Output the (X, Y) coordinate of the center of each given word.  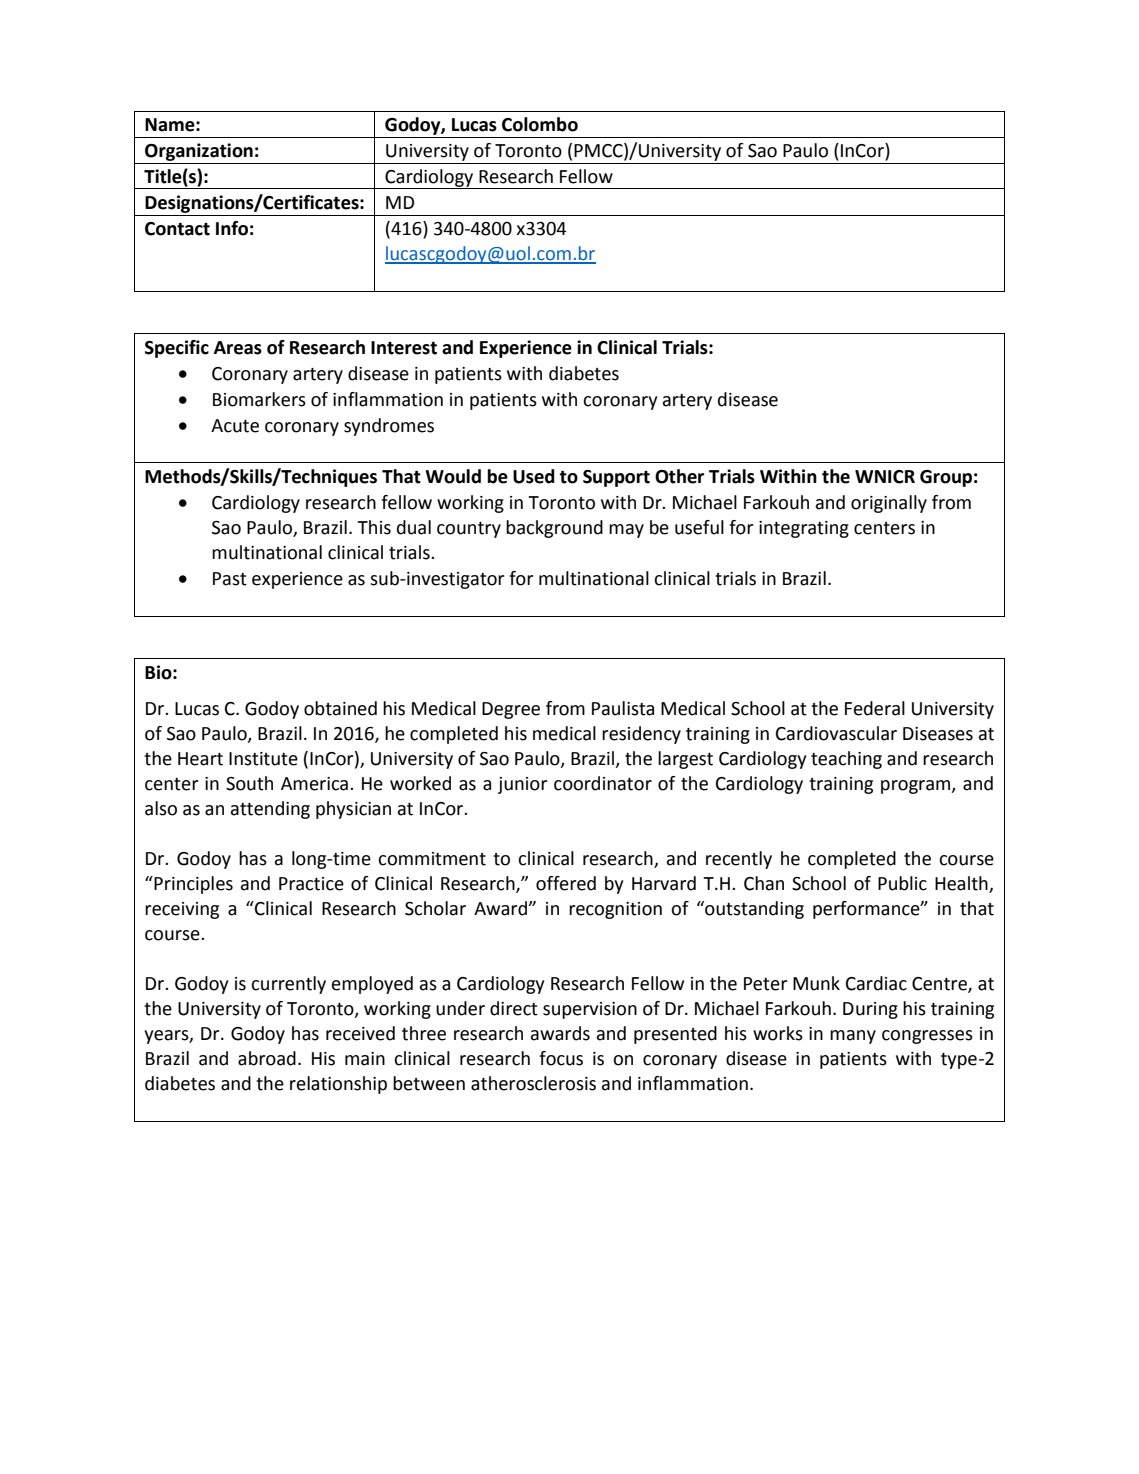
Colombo (540, 124)
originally (889, 504)
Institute (263, 759)
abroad (267, 1058)
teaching (846, 760)
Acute (235, 426)
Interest (404, 348)
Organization (199, 152)
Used (534, 476)
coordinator (603, 783)
